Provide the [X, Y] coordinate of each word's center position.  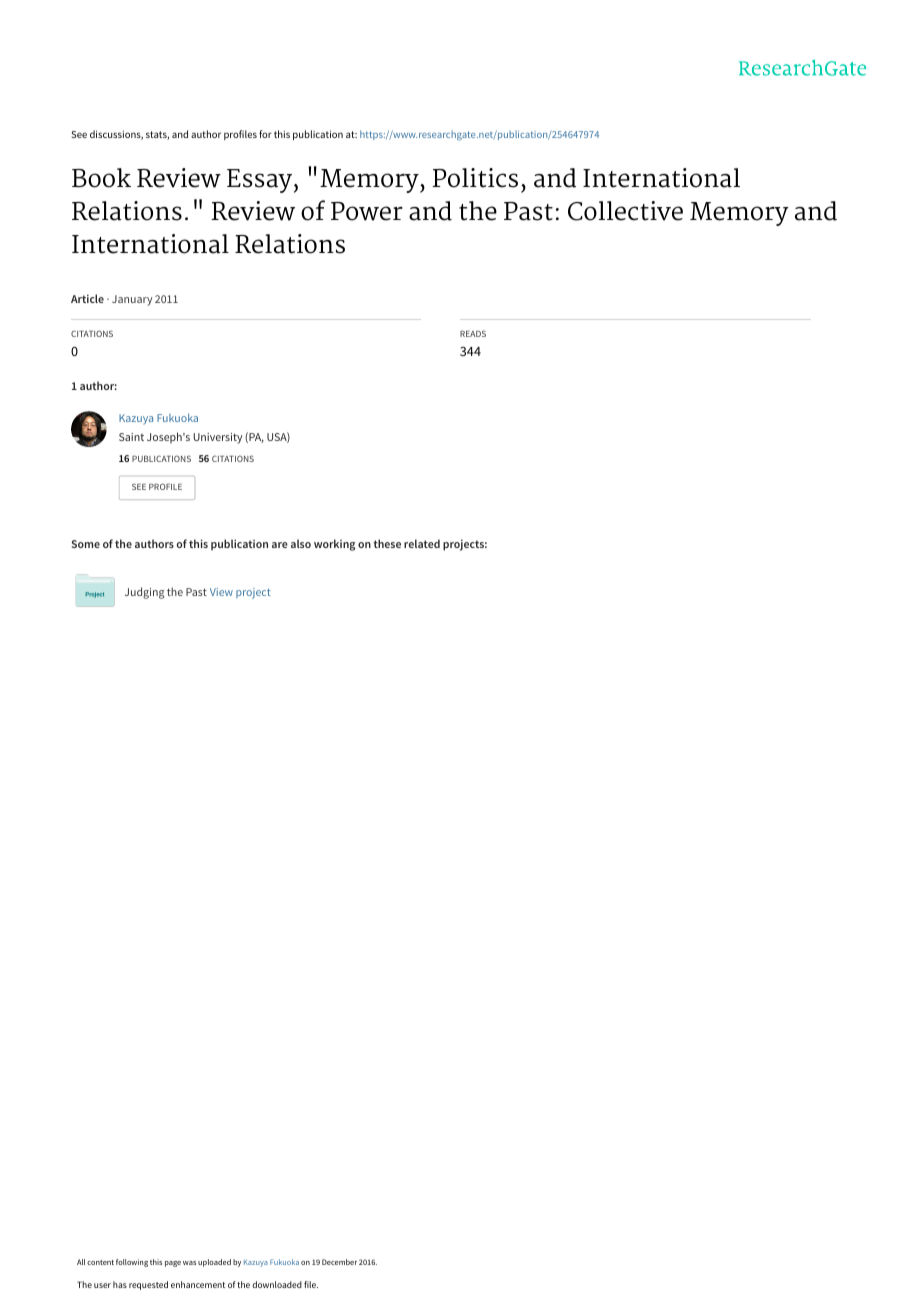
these [387, 543]
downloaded [277, 1284]
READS [473, 333]
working [334, 545]
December [339, 1262]
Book [101, 178]
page [173, 1264]
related [422, 543]
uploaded [214, 1263]
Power [367, 211]
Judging [145, 593]
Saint [131, 437]
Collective [625, 211]
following [132, 1263]
